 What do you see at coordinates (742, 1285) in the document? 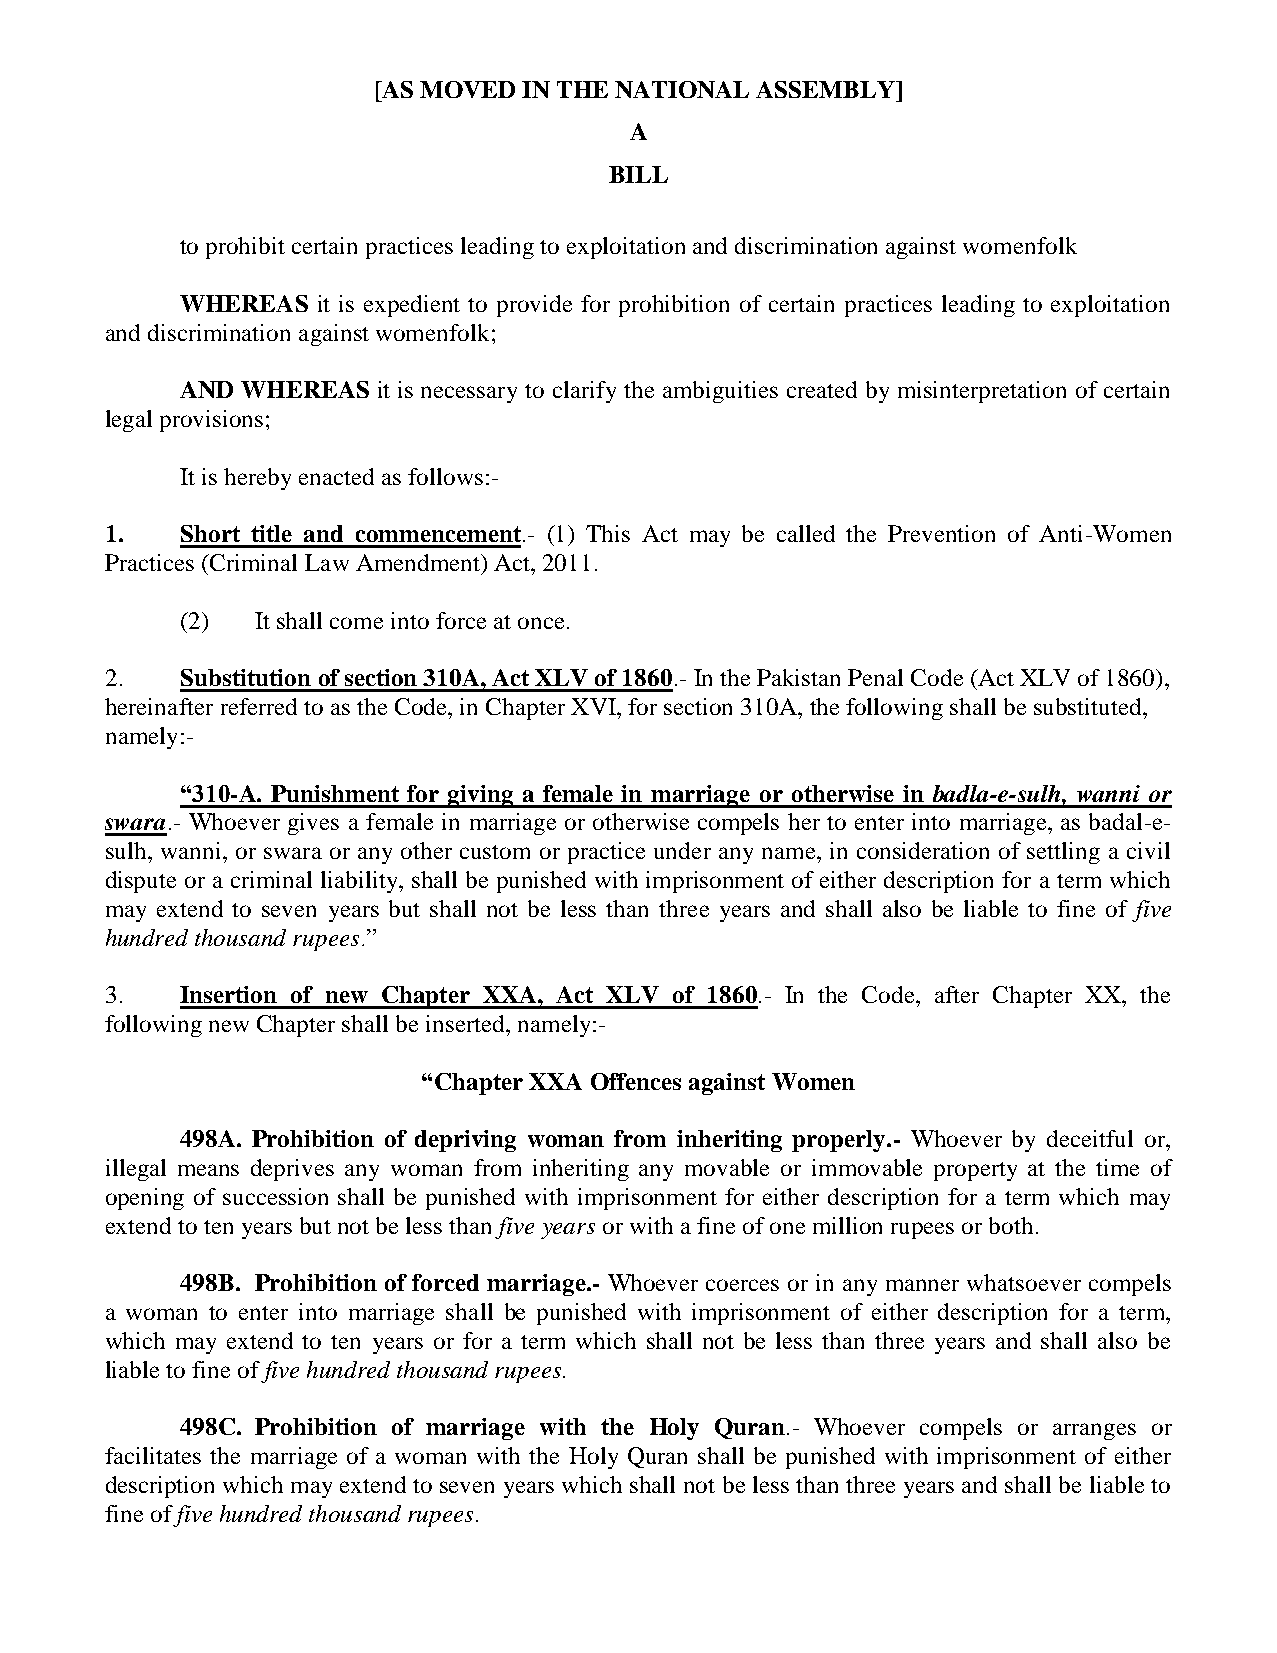
I see `coerces` at bounding box center [742, 1285].
